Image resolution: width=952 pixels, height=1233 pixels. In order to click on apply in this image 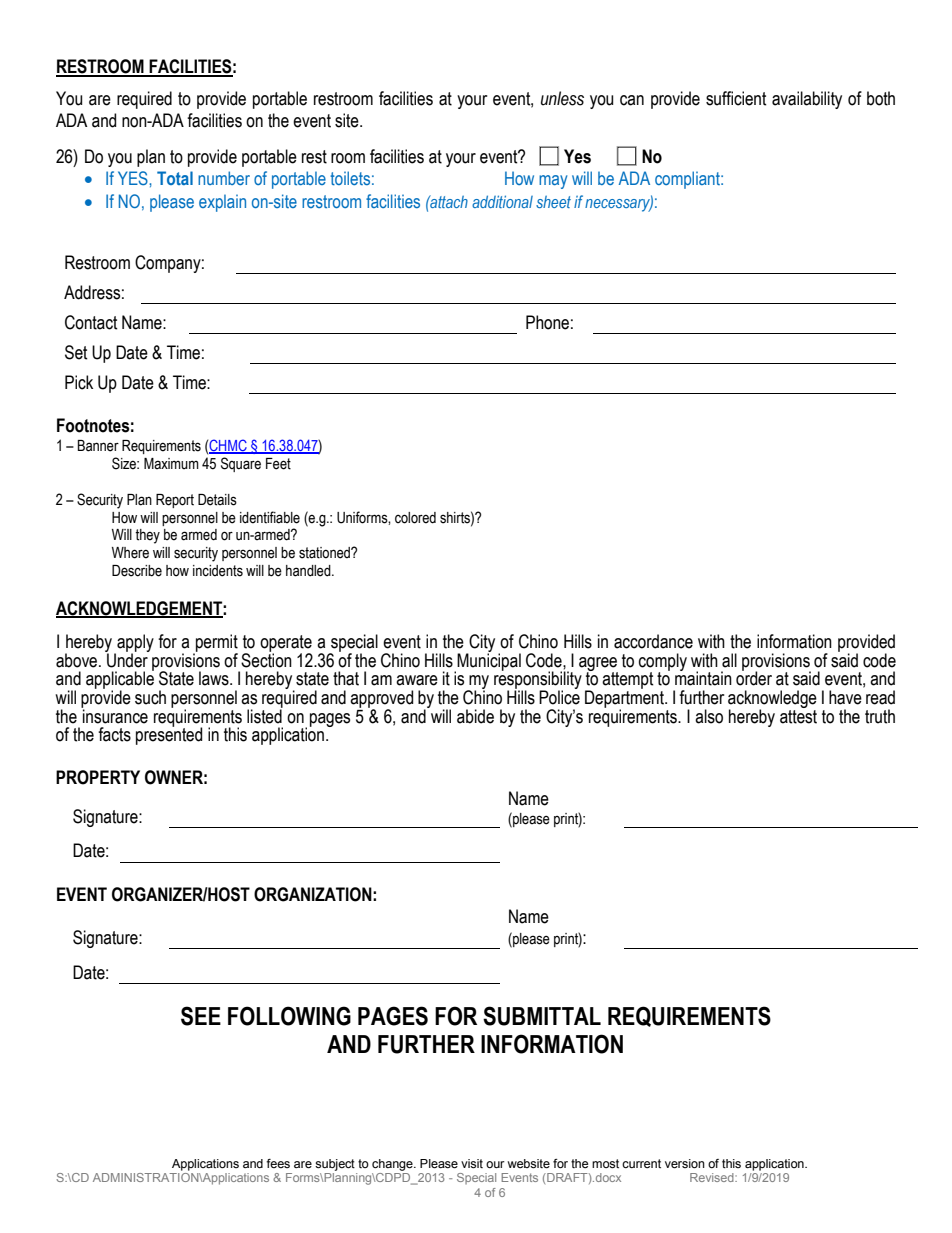, I will do `click(134, 644)`.
